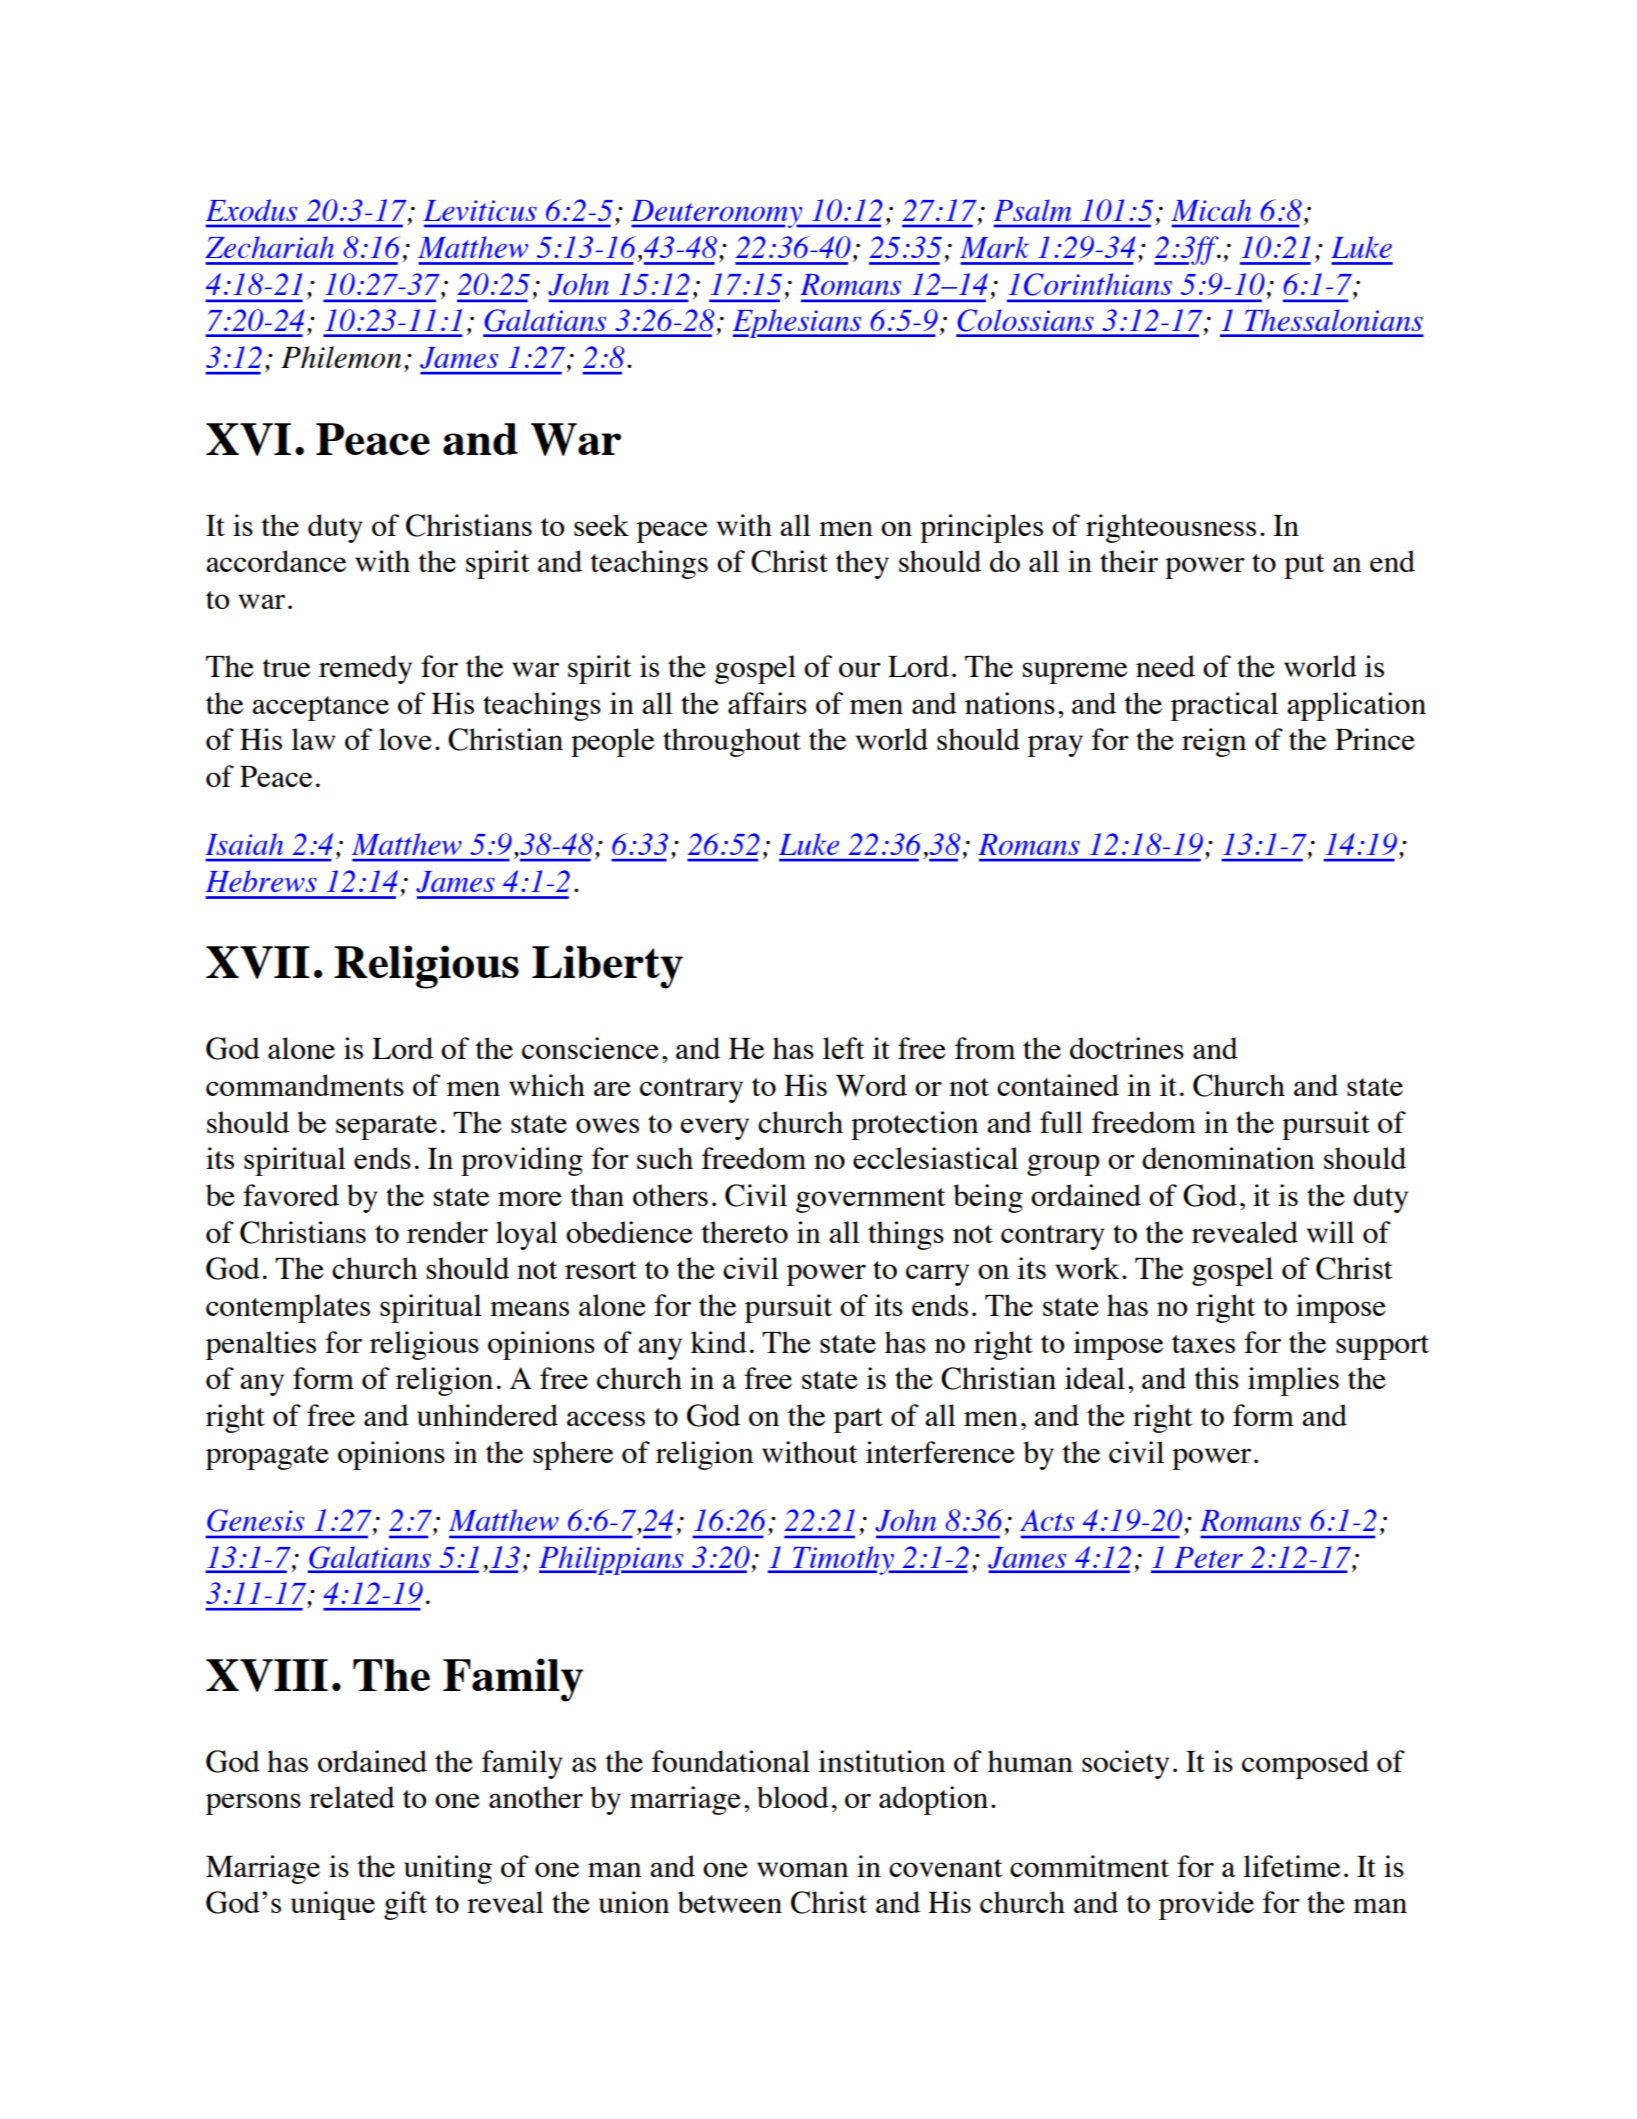 This screenshot has height=2119, width=1637. Describe the element at coordinates (1214, 742) in the screenshot. I see `reign` at that location.
